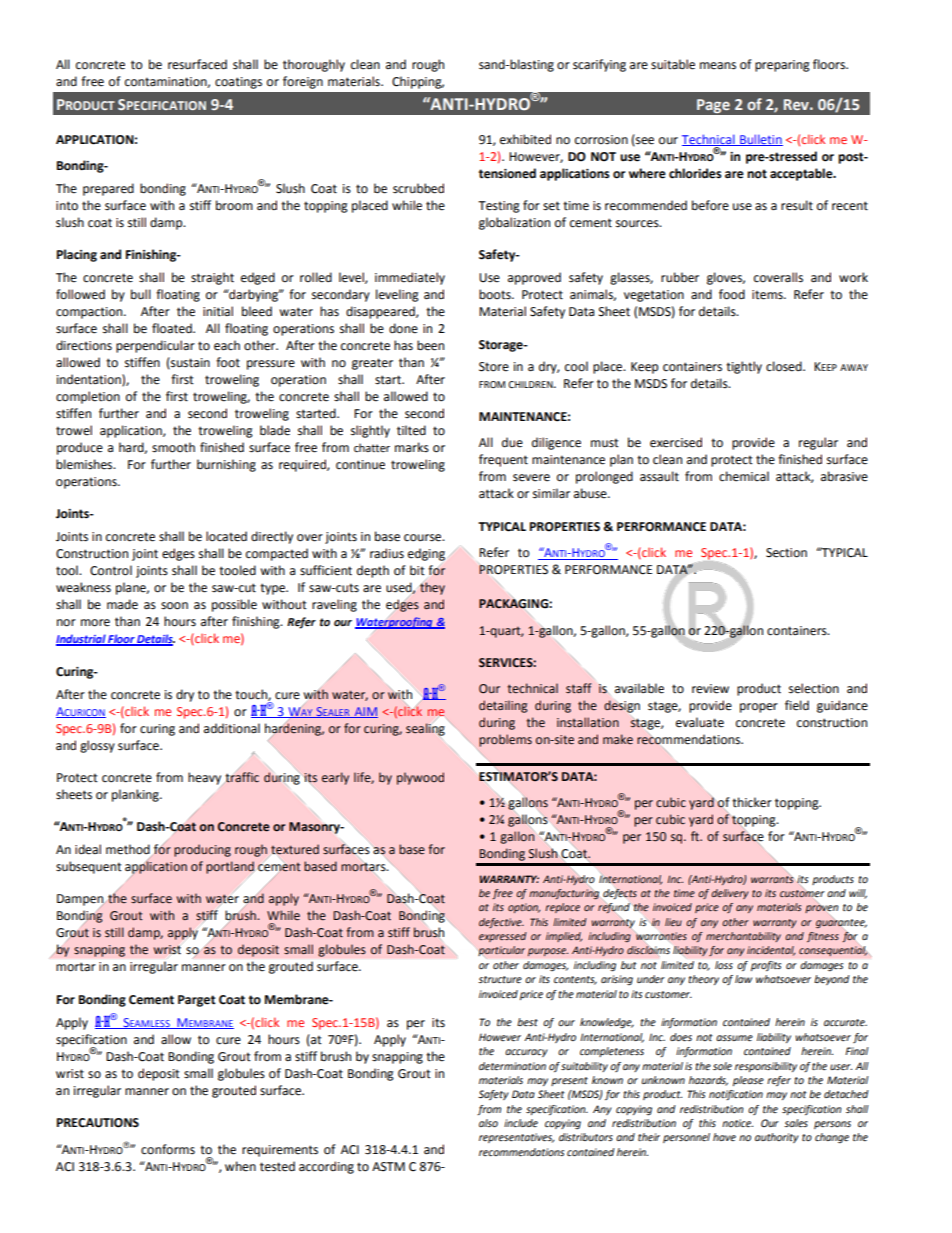 The image size is (952, 1233). I want to click on conforms, so click(168, 1149).
